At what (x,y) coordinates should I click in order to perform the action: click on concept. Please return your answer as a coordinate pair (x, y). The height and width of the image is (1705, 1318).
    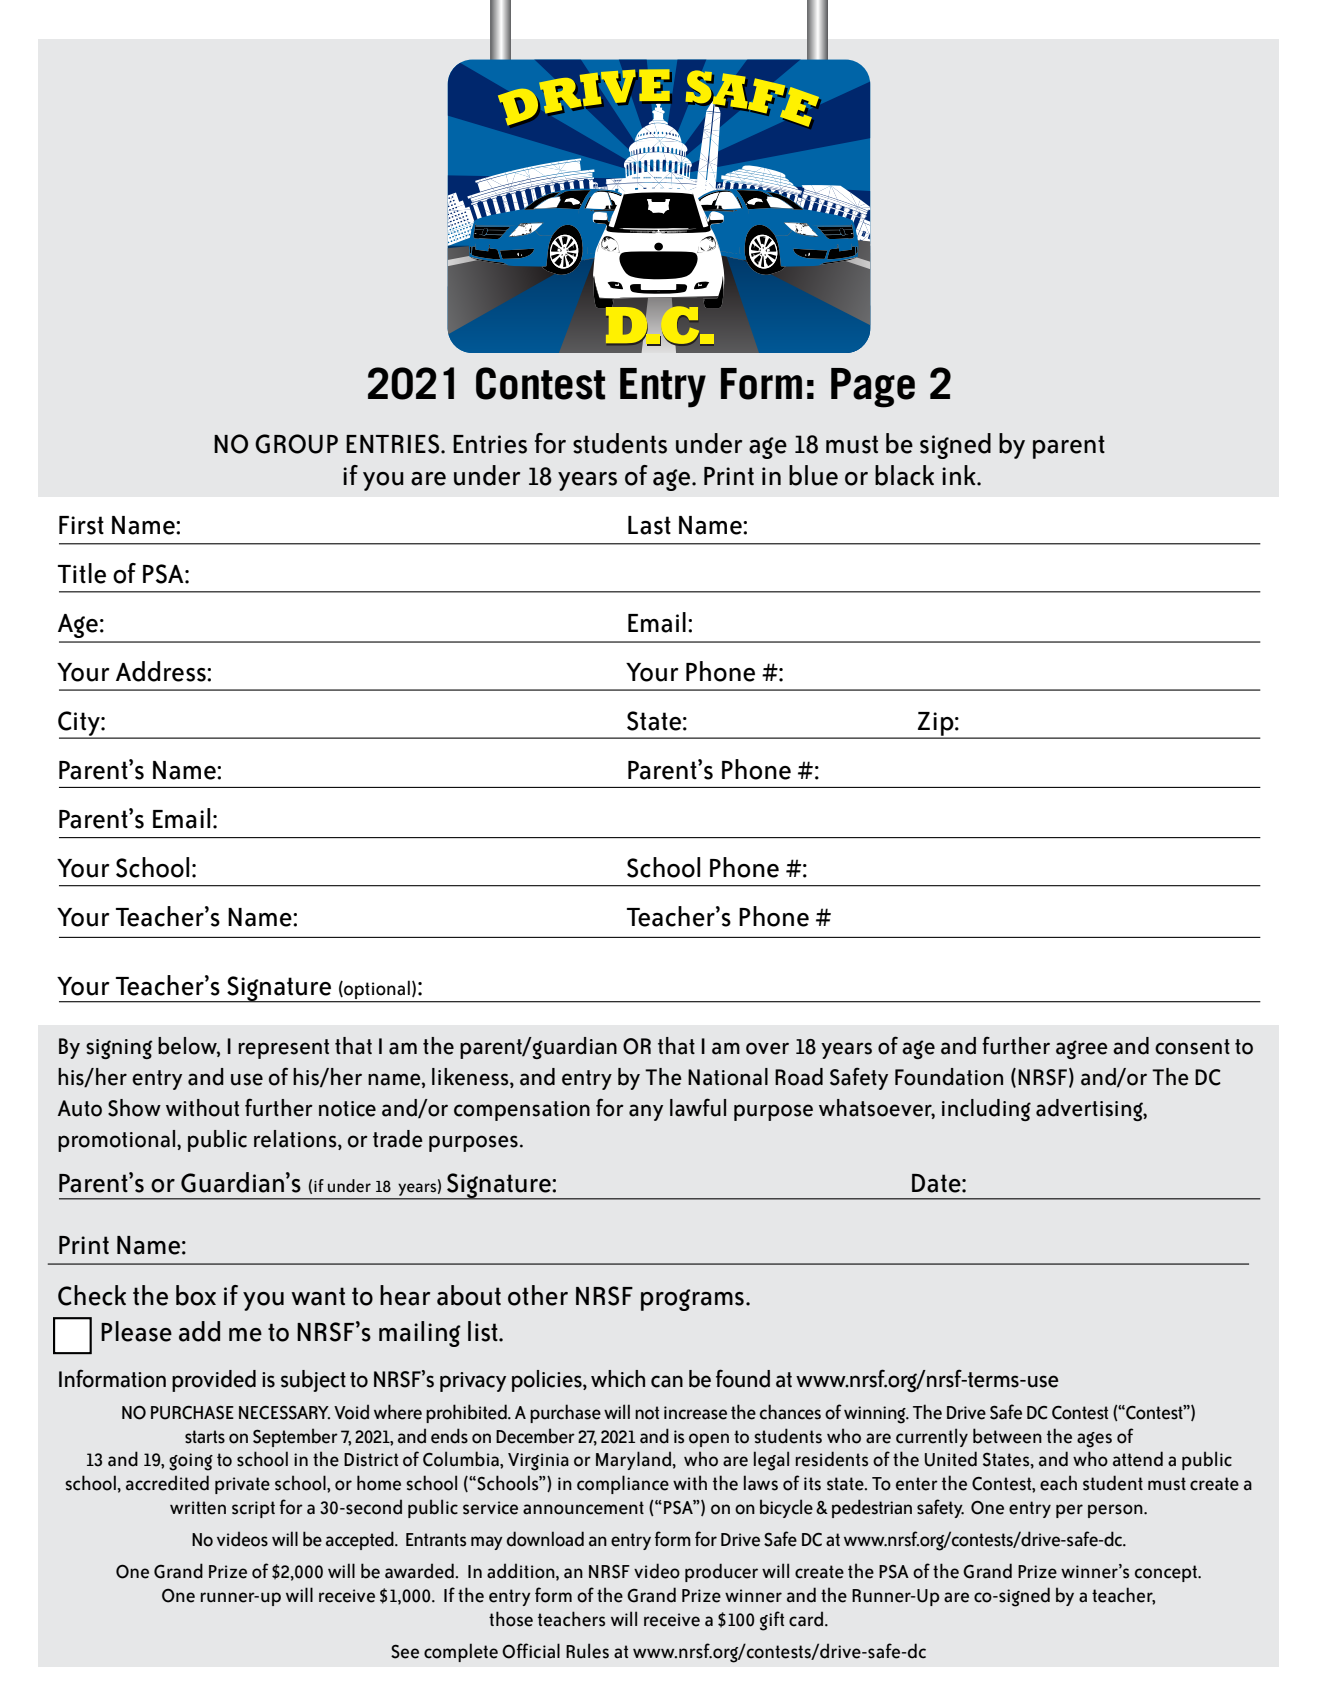
    Looking at the image, I should click on (1167, 1573).
